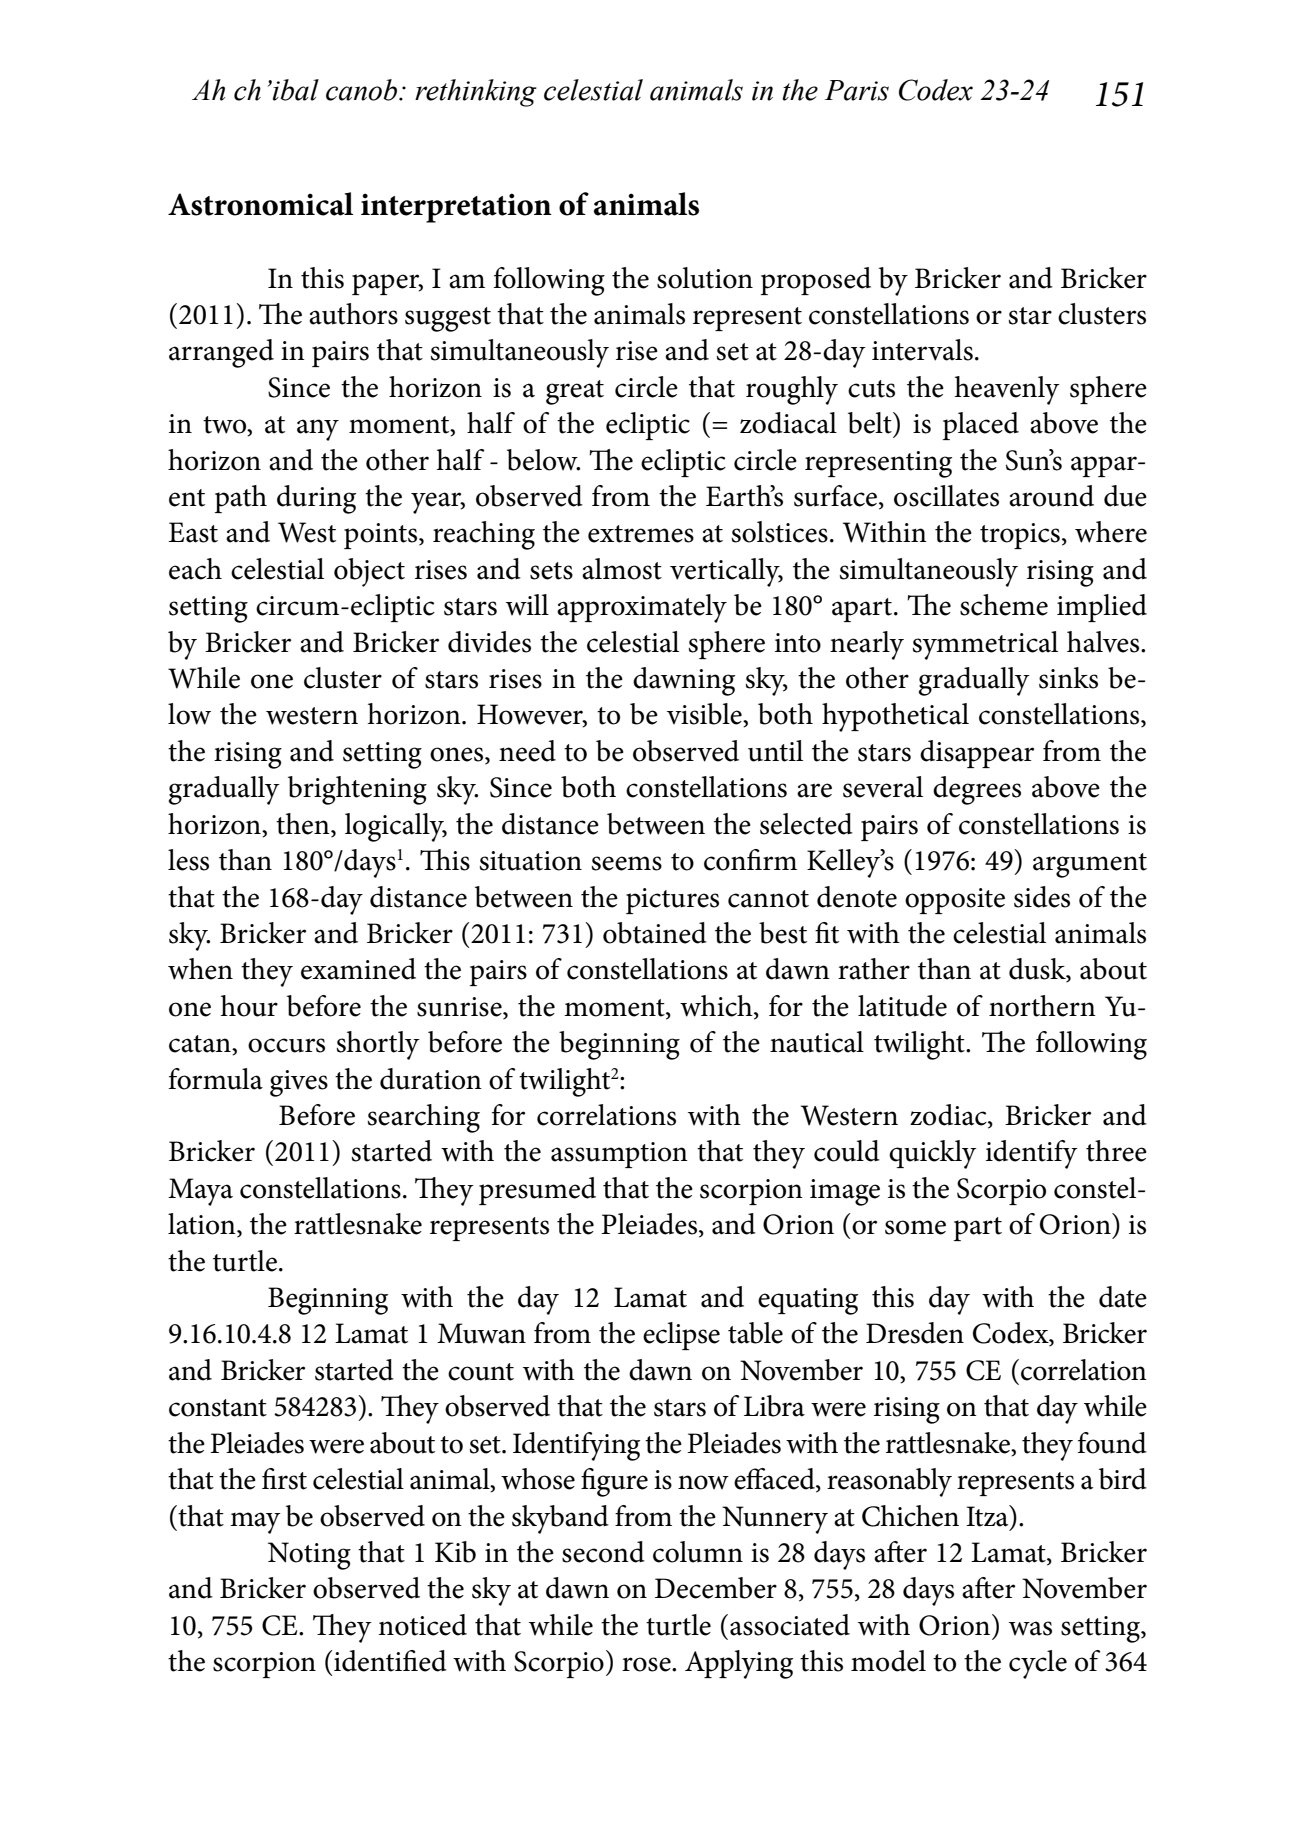  What do you see at coordinates (857, 90) in the screenshot?
I see `Paris` at bounding box center [857, 90].
